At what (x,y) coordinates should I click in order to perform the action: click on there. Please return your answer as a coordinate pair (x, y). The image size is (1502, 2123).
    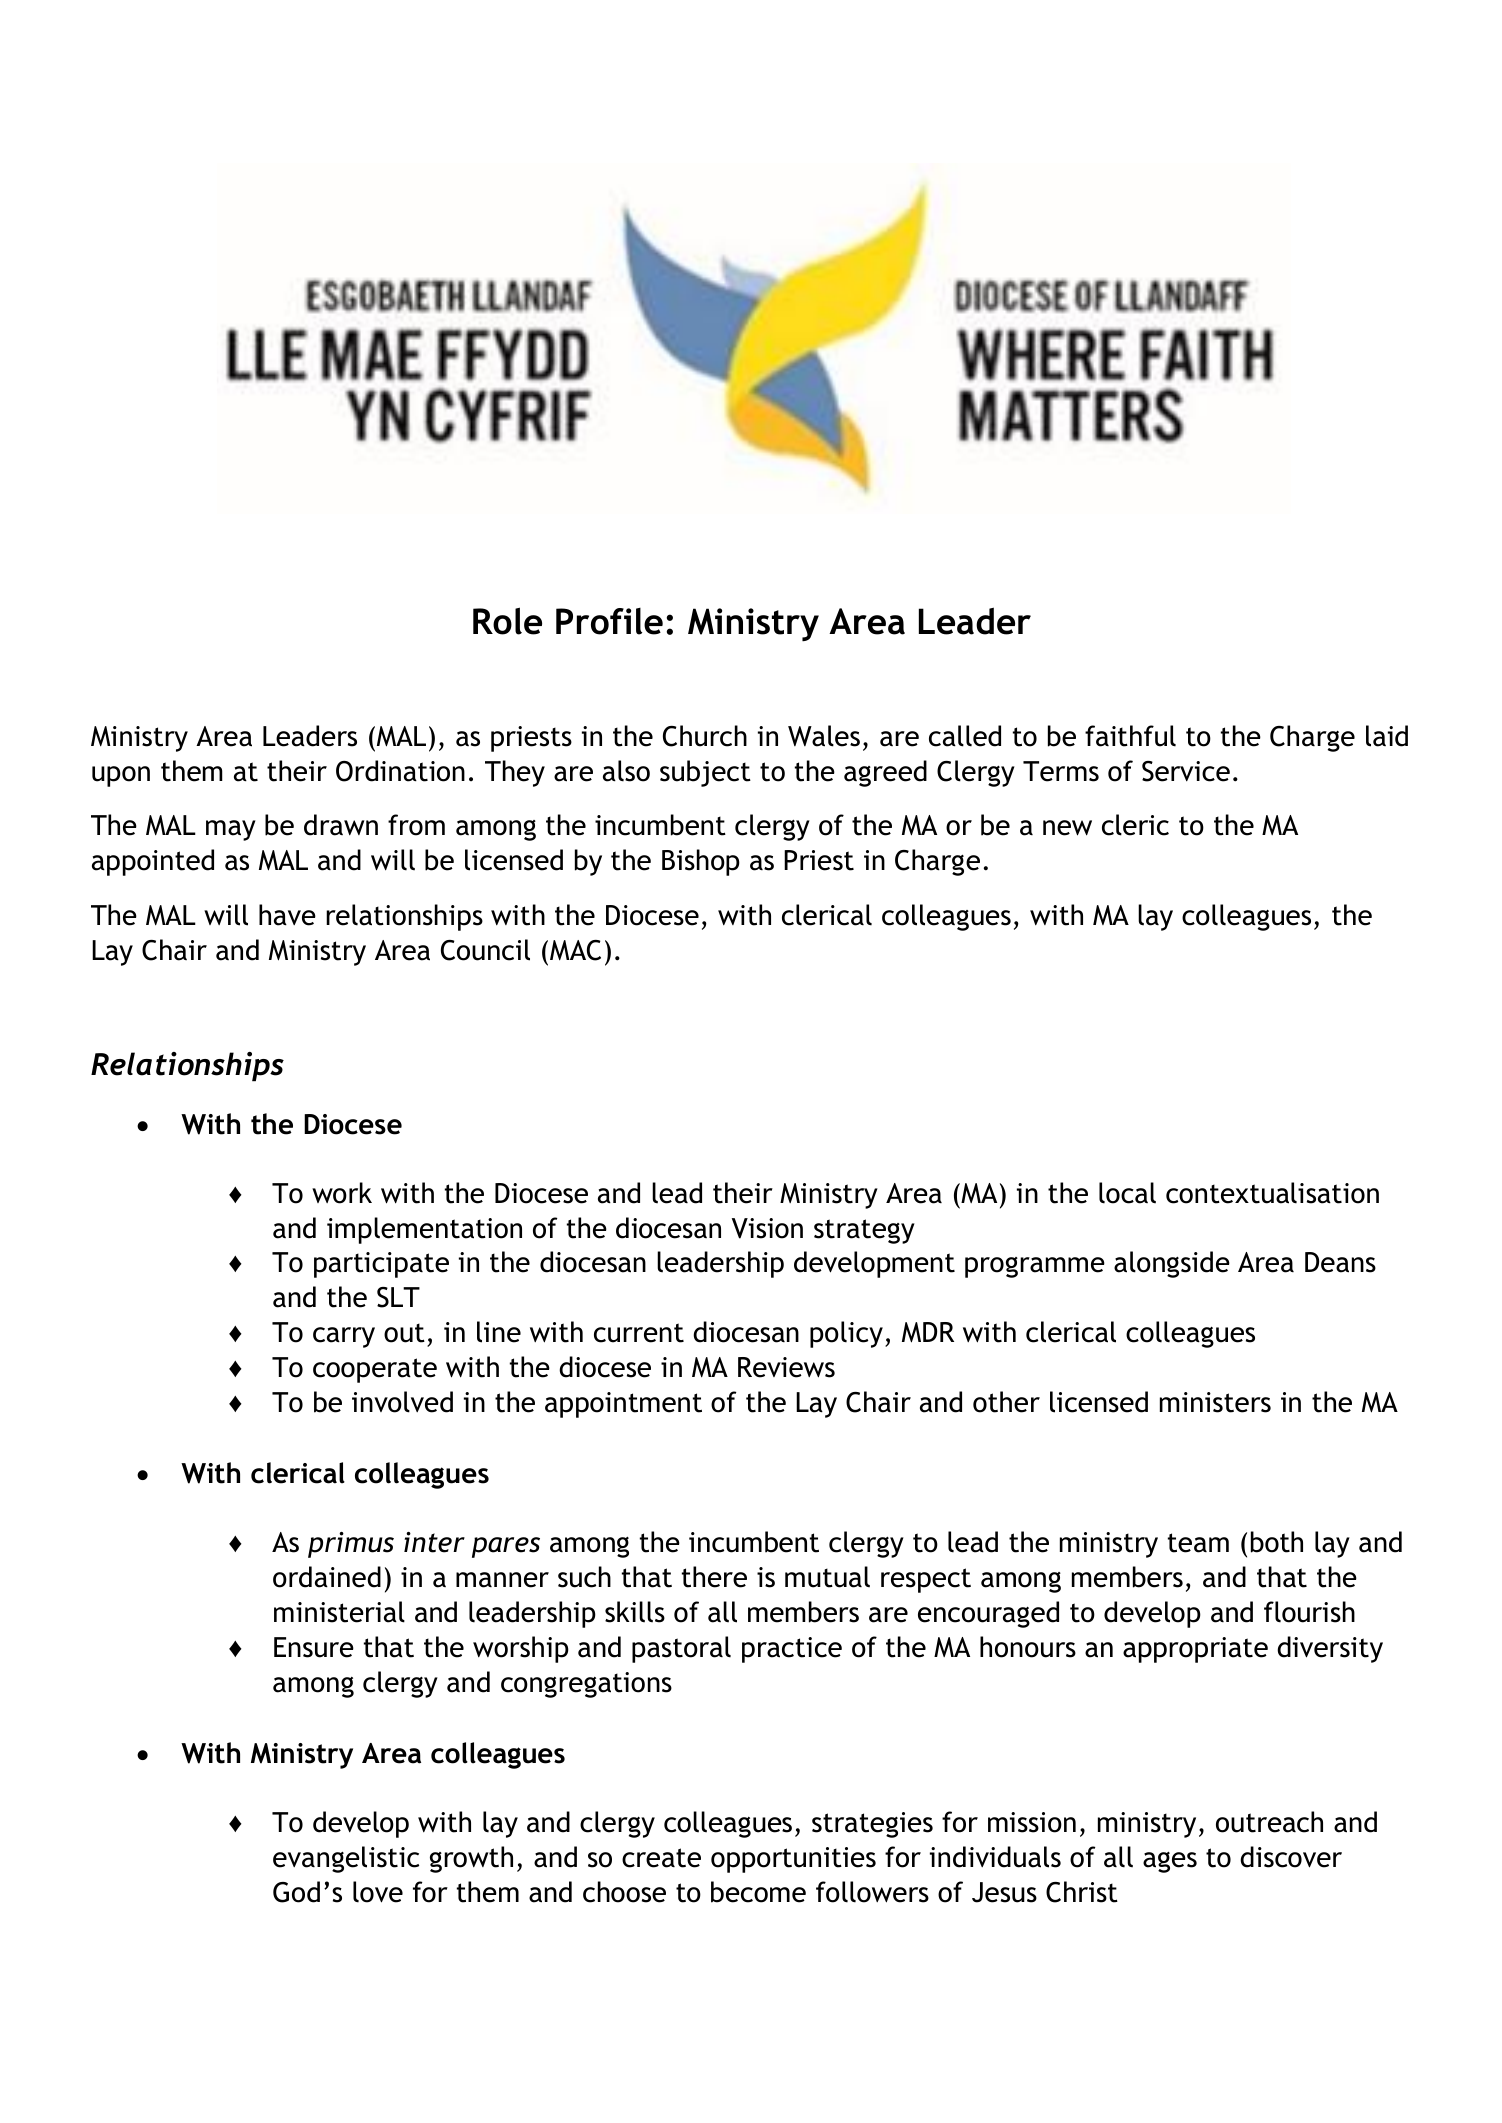
    Looking at the image, I should click on (714, 1577).
